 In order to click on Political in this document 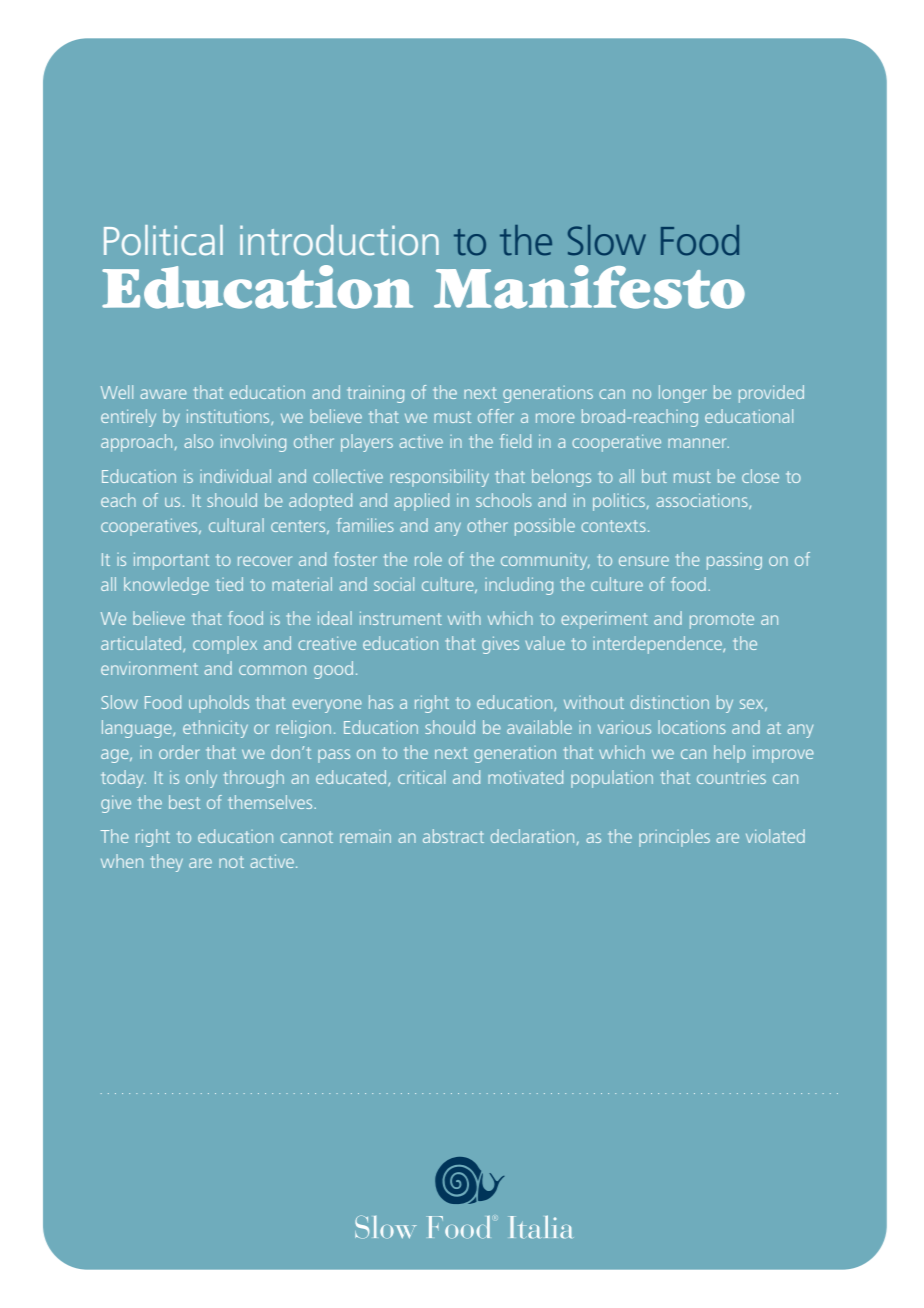, I will do `click(163, 240)`.
